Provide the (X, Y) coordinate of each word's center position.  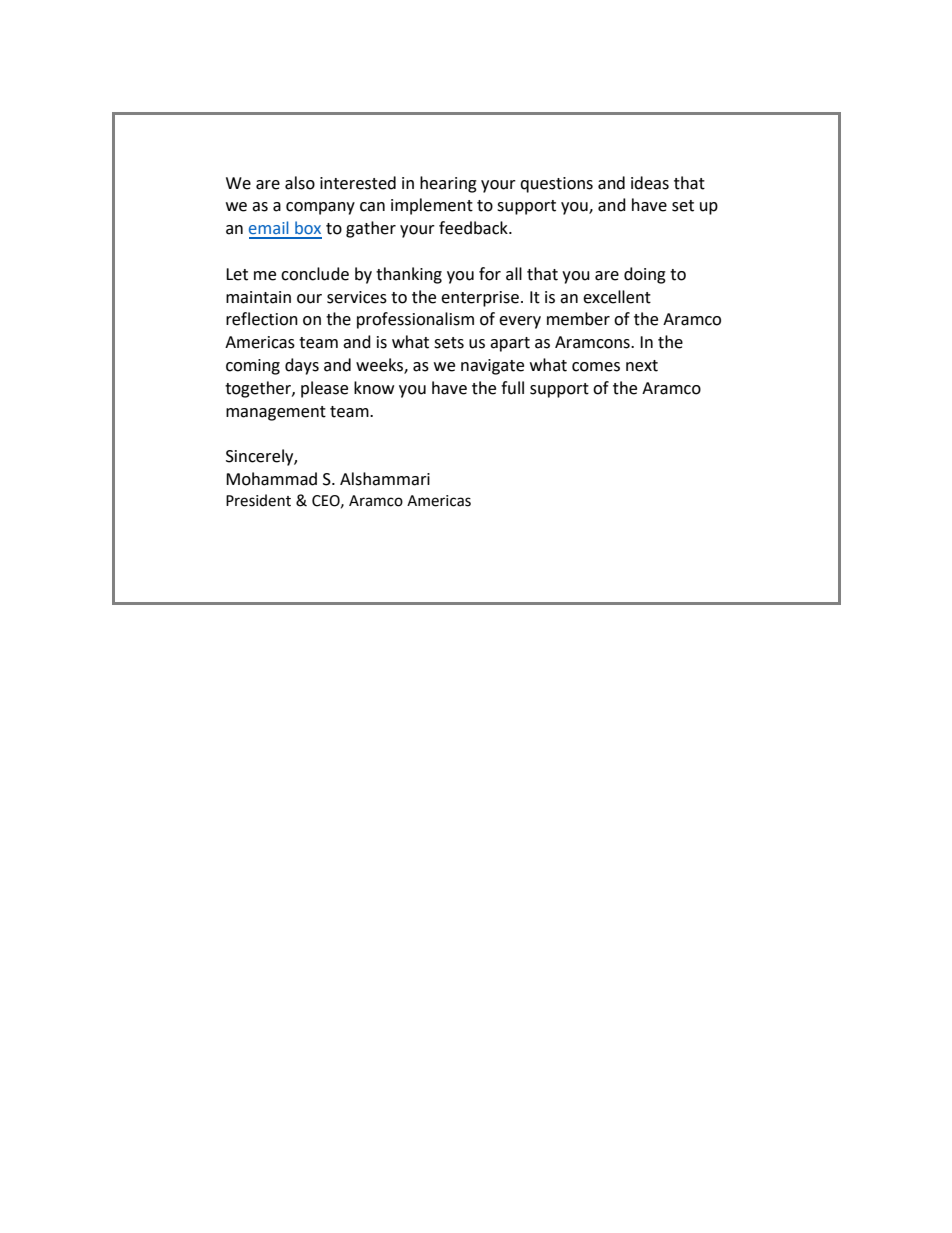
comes (596, 367)
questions (556, 185)
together (259, 389)
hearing (448, 184)
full (512, 388)
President (258, 500)
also (300, 183)
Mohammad (271, 479)
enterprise (480, 299)
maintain (258, 297)
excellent (617, 297)
